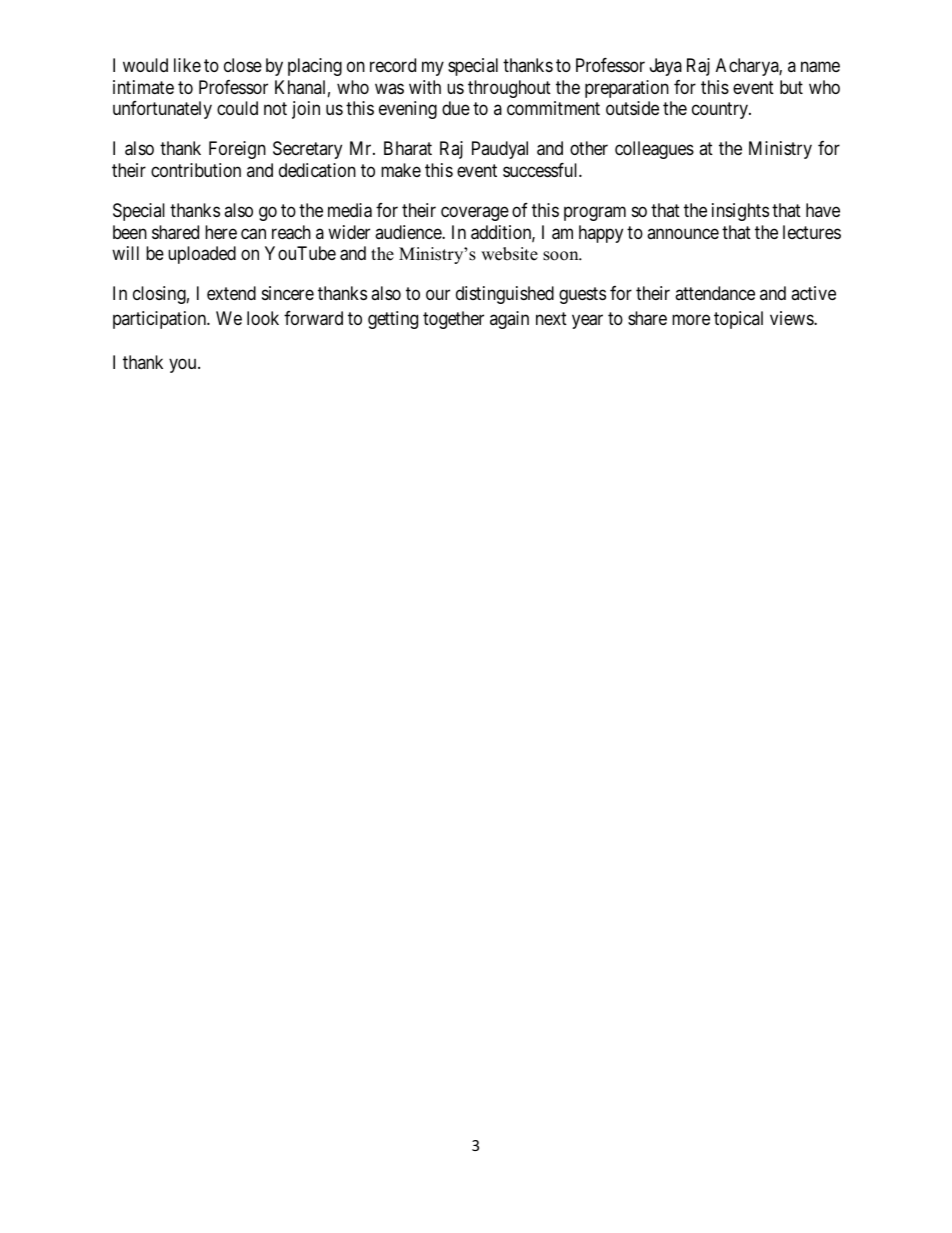 This page has height=1233, width=952. I want to click on record, so click(393, 65).
